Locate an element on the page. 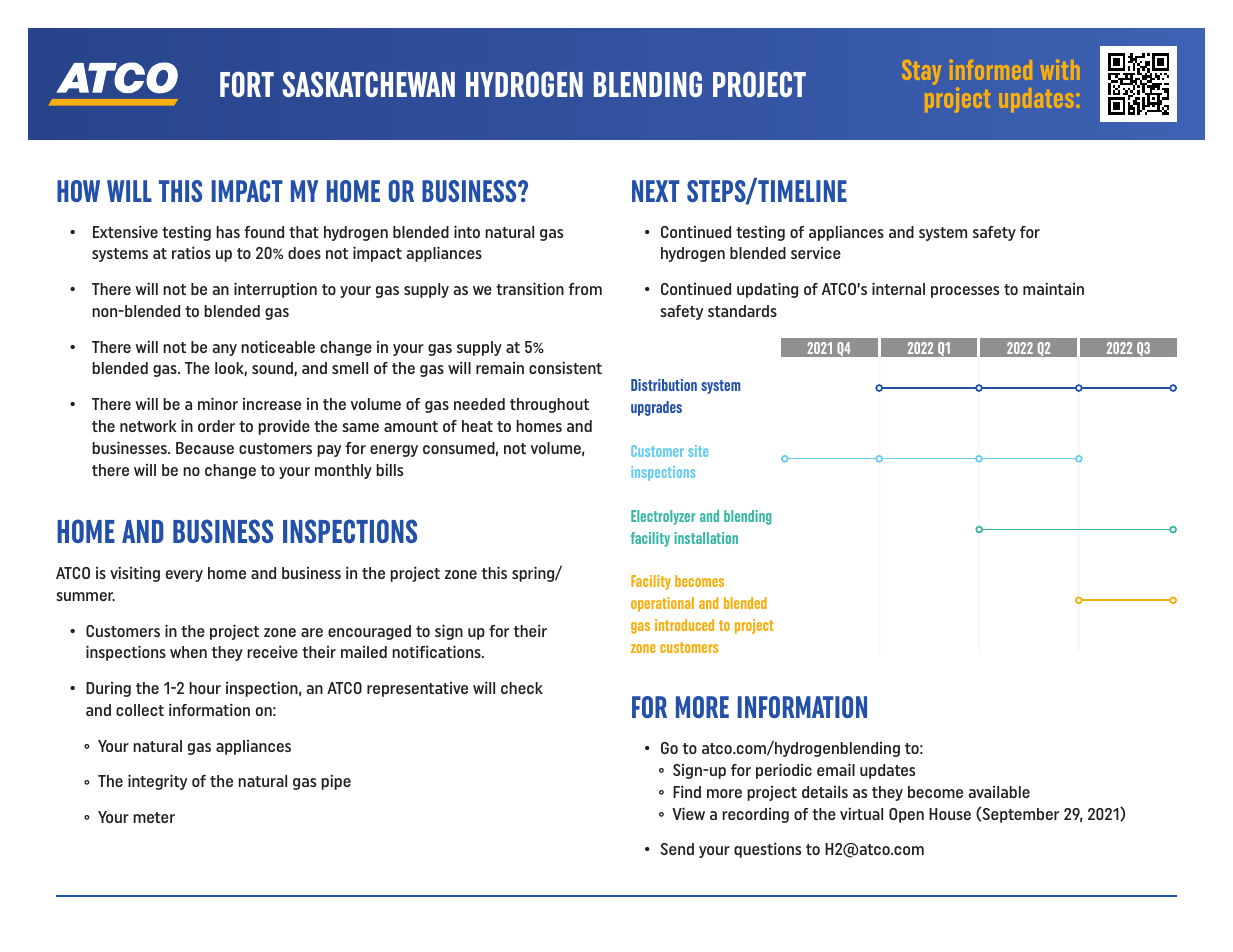  heat is located at coordinates (477, 426).
